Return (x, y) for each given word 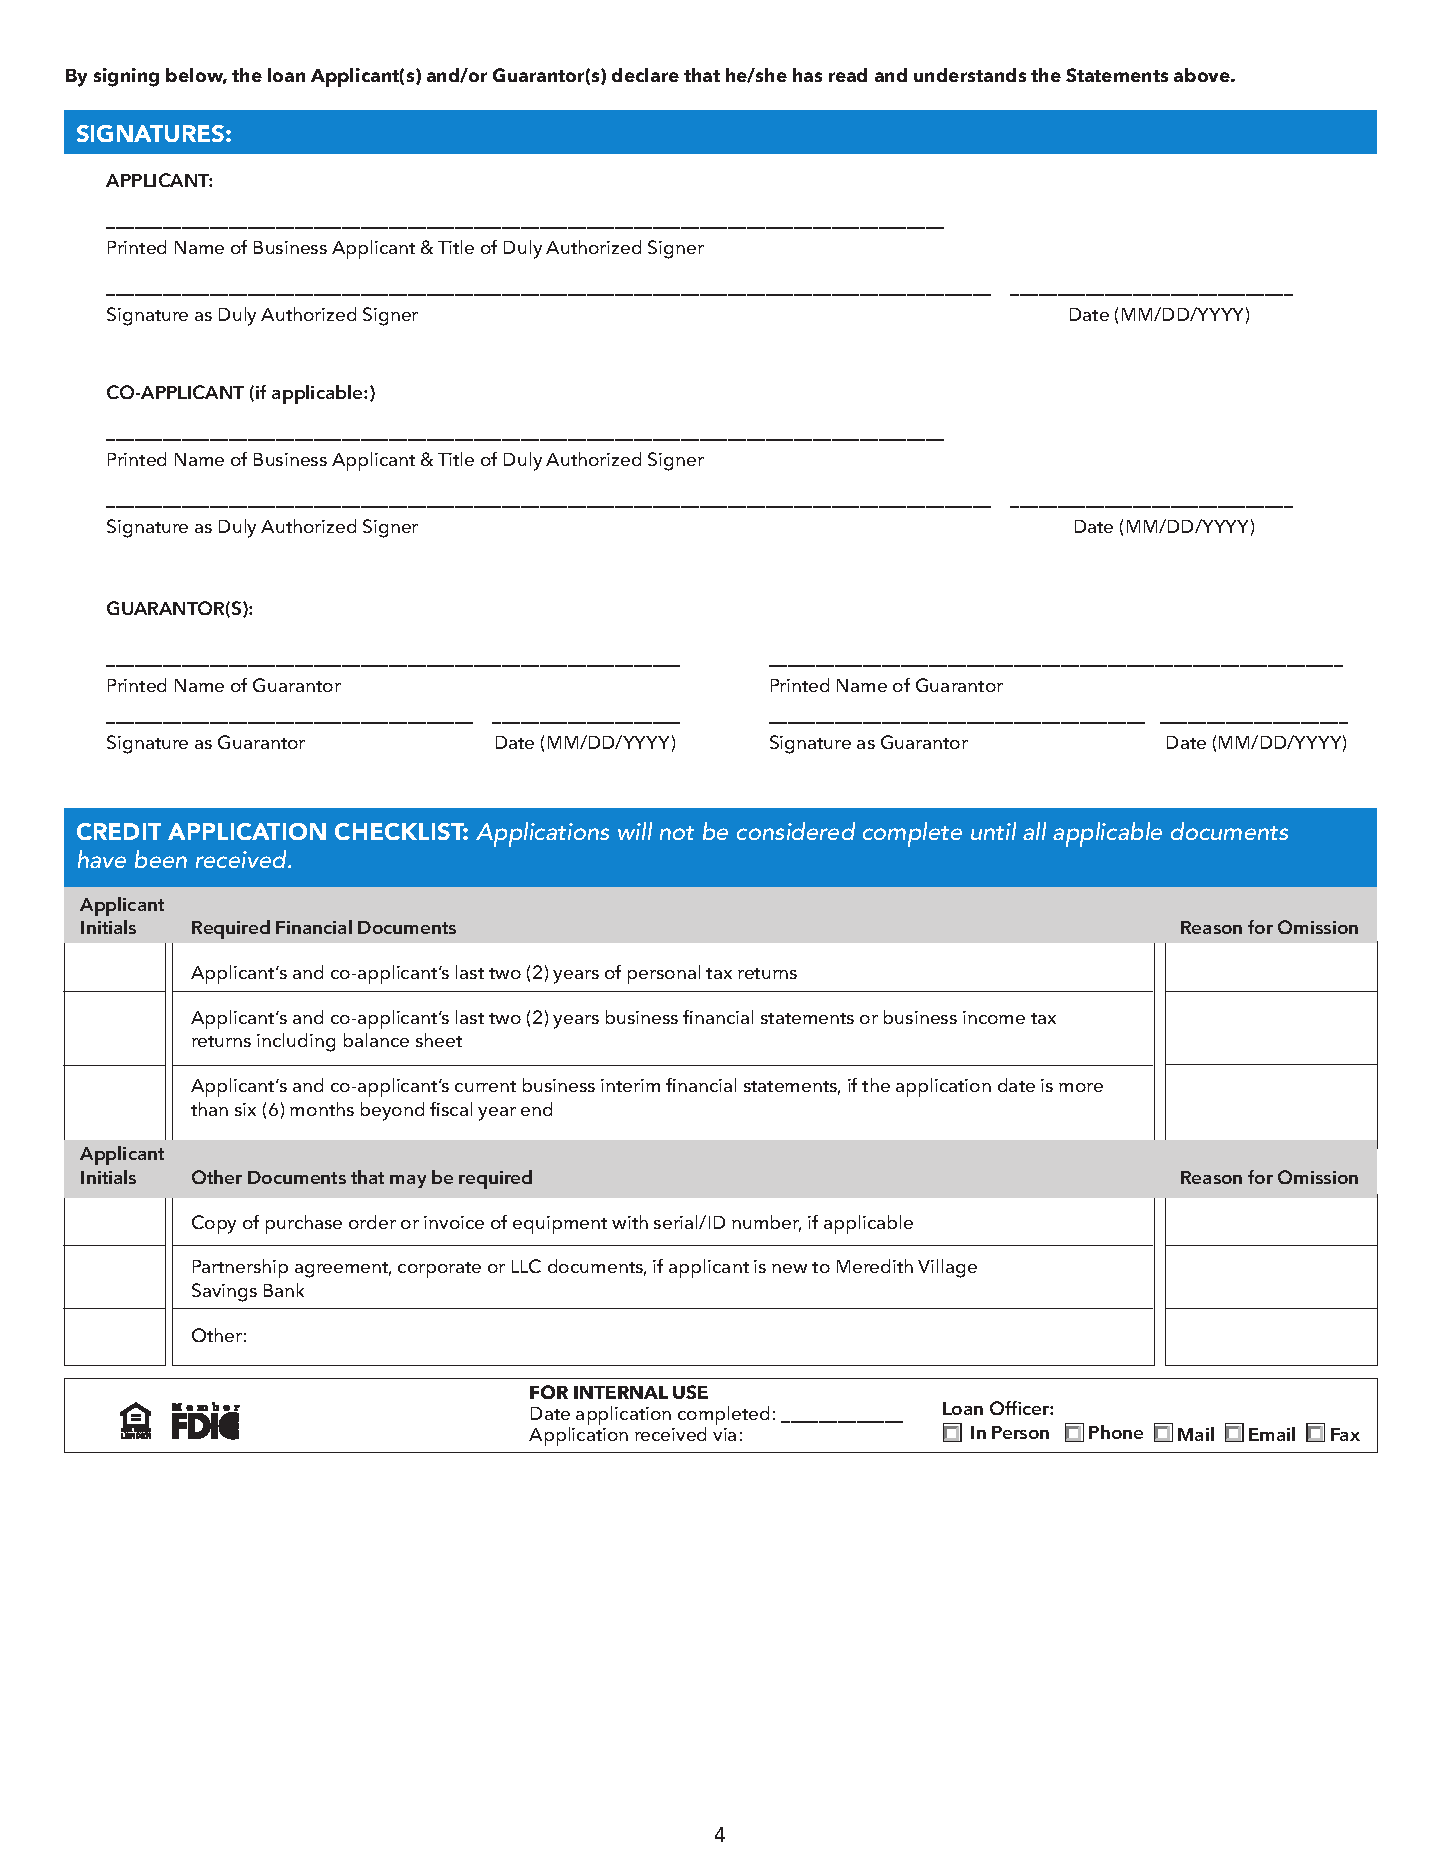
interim (630, 1085)
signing (126, 77)
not (677, 833)
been (161, 859)
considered (796, 831)
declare (645, 75)
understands (970, 75)
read (848, 75)
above (1203, 75)
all (1034, 831)
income (994, 1017)
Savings (224, 1292)
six (245, 1109)
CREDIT (119, 831)
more (1081, 1087)
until (993, 831)
